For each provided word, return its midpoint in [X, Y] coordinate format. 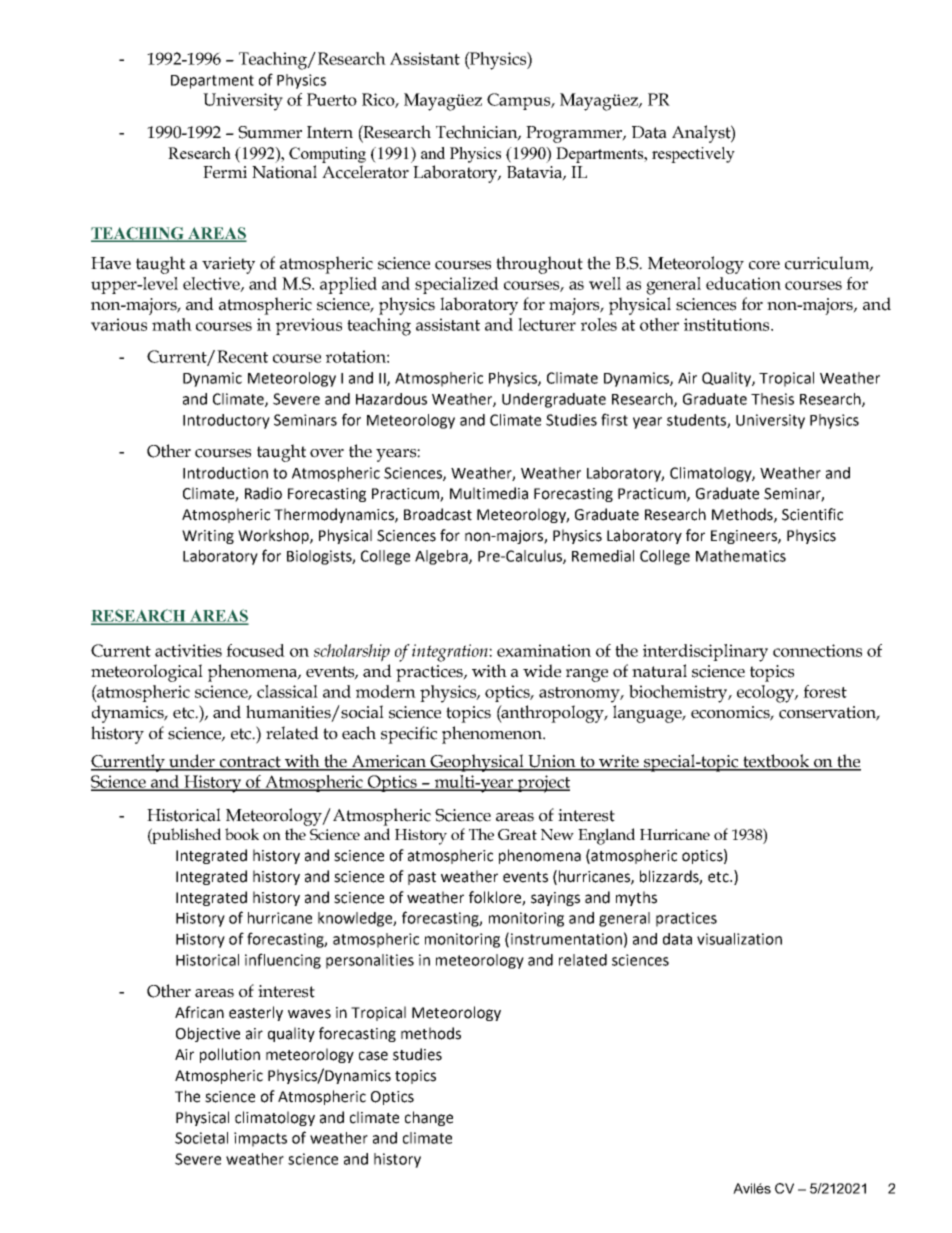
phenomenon [493, 735]
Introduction [225, 473]
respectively [693, 155]
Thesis [772, 399]
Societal [201, 1138]
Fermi [225, 172]
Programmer [575, 134]
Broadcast [438, 514]
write [619, 762]
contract [250, 763]
